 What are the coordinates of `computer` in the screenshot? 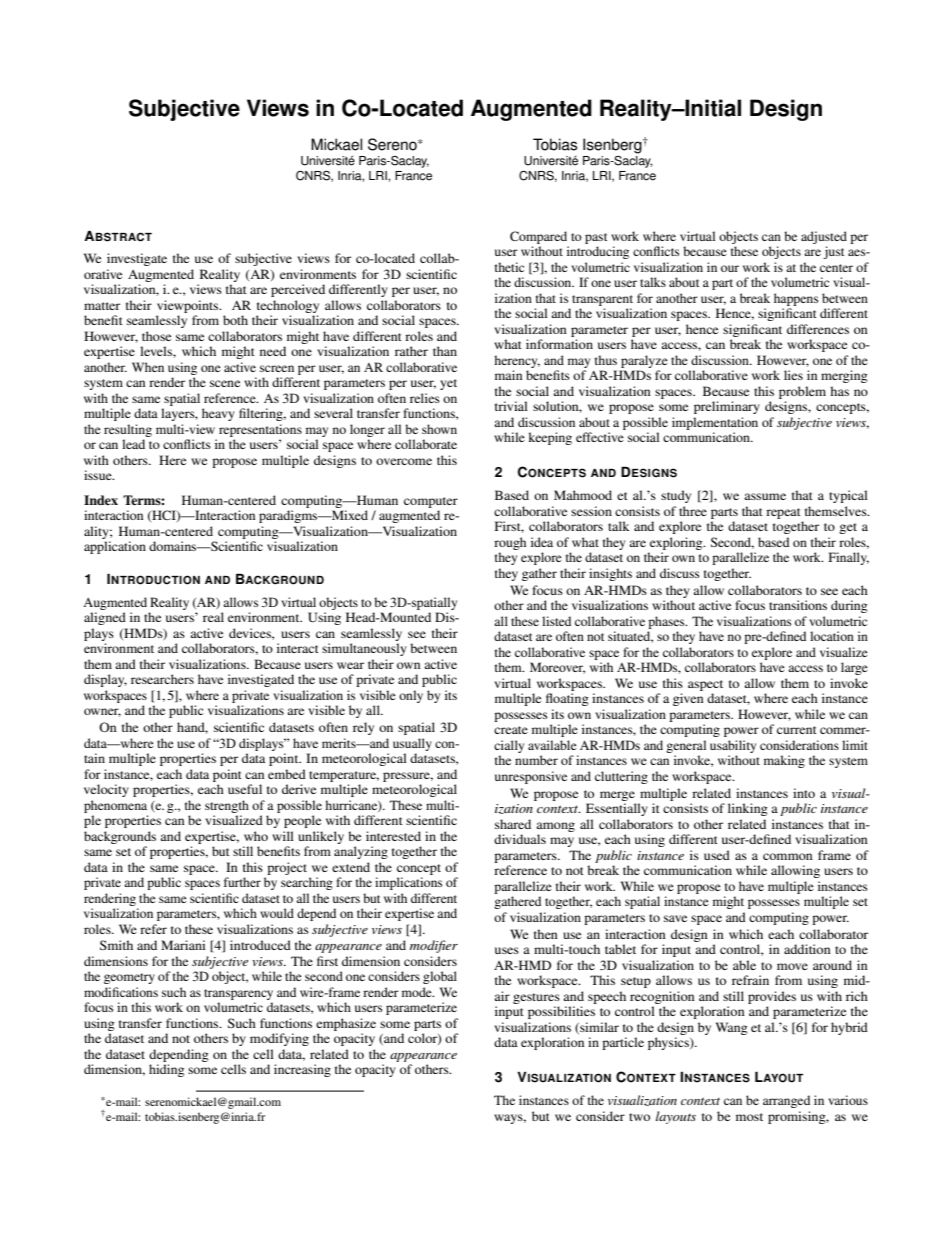 It's located at (431, 502).
